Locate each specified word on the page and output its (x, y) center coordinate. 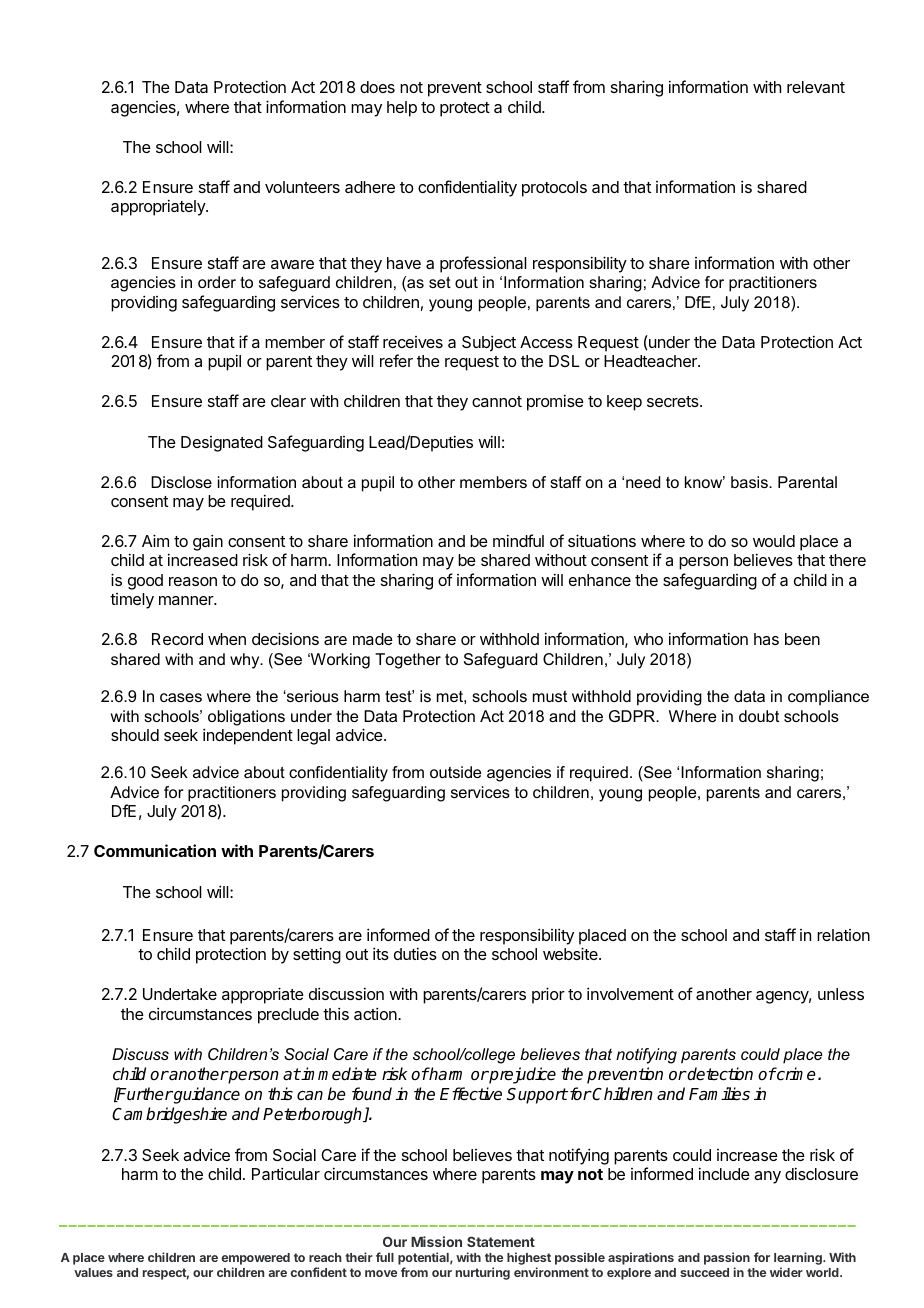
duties (415, 953)
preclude (288, 1016)
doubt (759, 716)
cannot (497, 401)
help (402, 109)
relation (843, 935)
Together (408, 661)
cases (181, 697)
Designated (222, 444)
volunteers (302, 187)
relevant (816, 87)
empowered (256, 1260)
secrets (674, 401)
